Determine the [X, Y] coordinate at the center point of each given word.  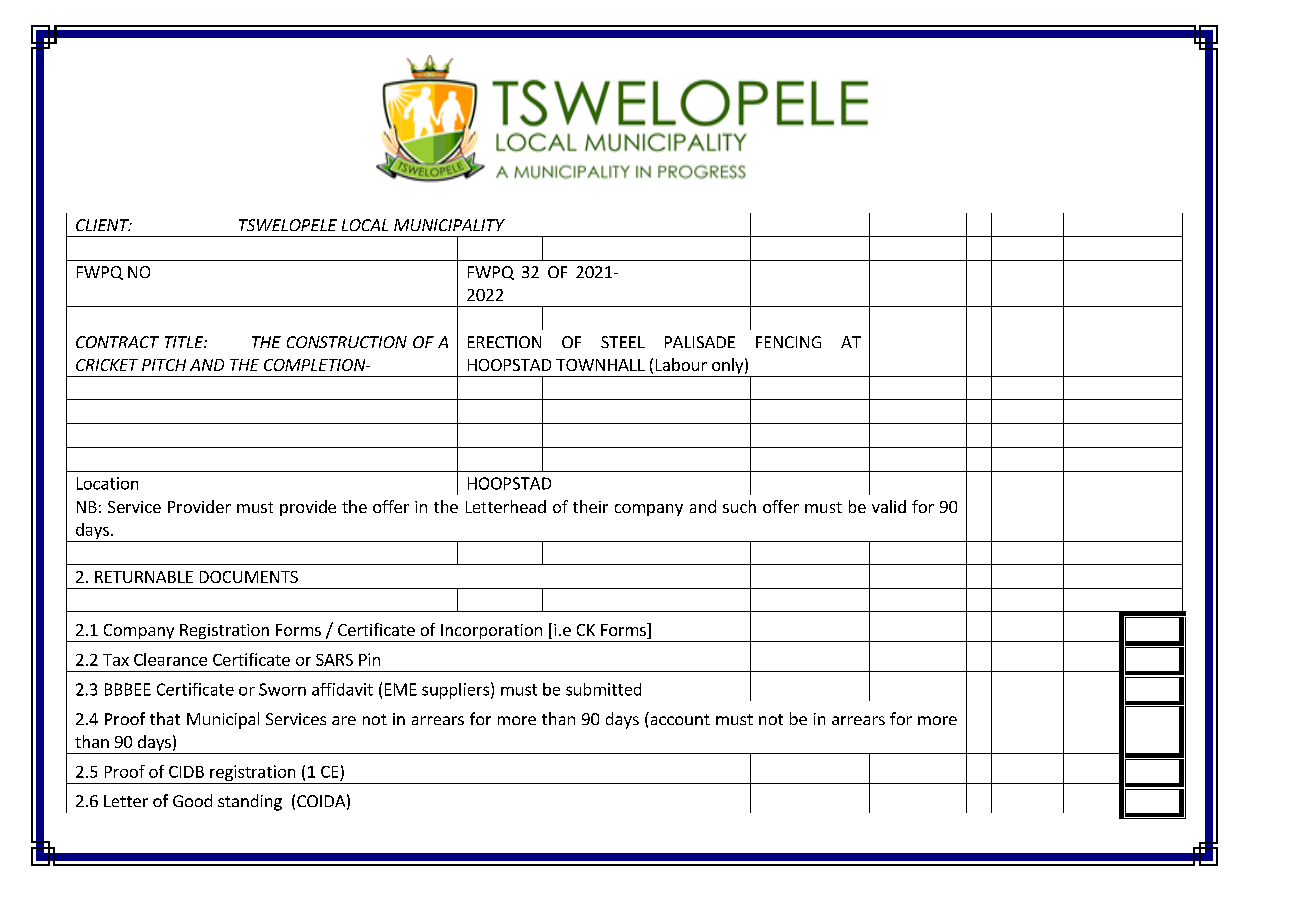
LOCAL [365, 225]
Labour [681, 364]
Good [192, 800]
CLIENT [103, 225]
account [679, 718]
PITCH [164, 365]
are [344, 720]
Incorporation [491, 633]
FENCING [788, 342]
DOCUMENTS [249, 577]
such [739, 506]
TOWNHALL [600, 365]
